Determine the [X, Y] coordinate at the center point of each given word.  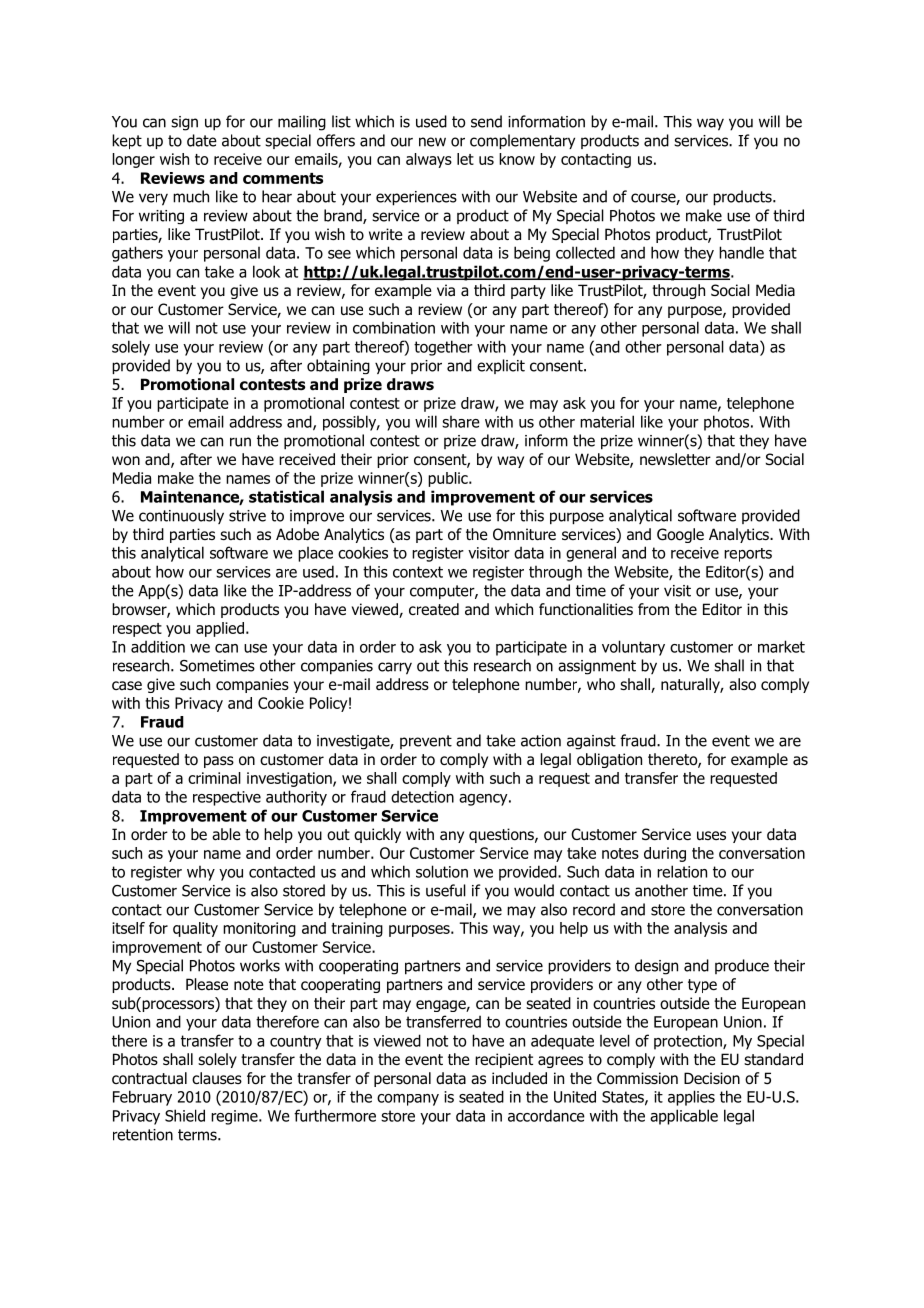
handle [741, 252]
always [429, 160]
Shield [185, 1115]
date [202, 140]
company [408, 1100]
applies [691, 1098]
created [434, 609]
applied [220, 629]
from [653, 609]
